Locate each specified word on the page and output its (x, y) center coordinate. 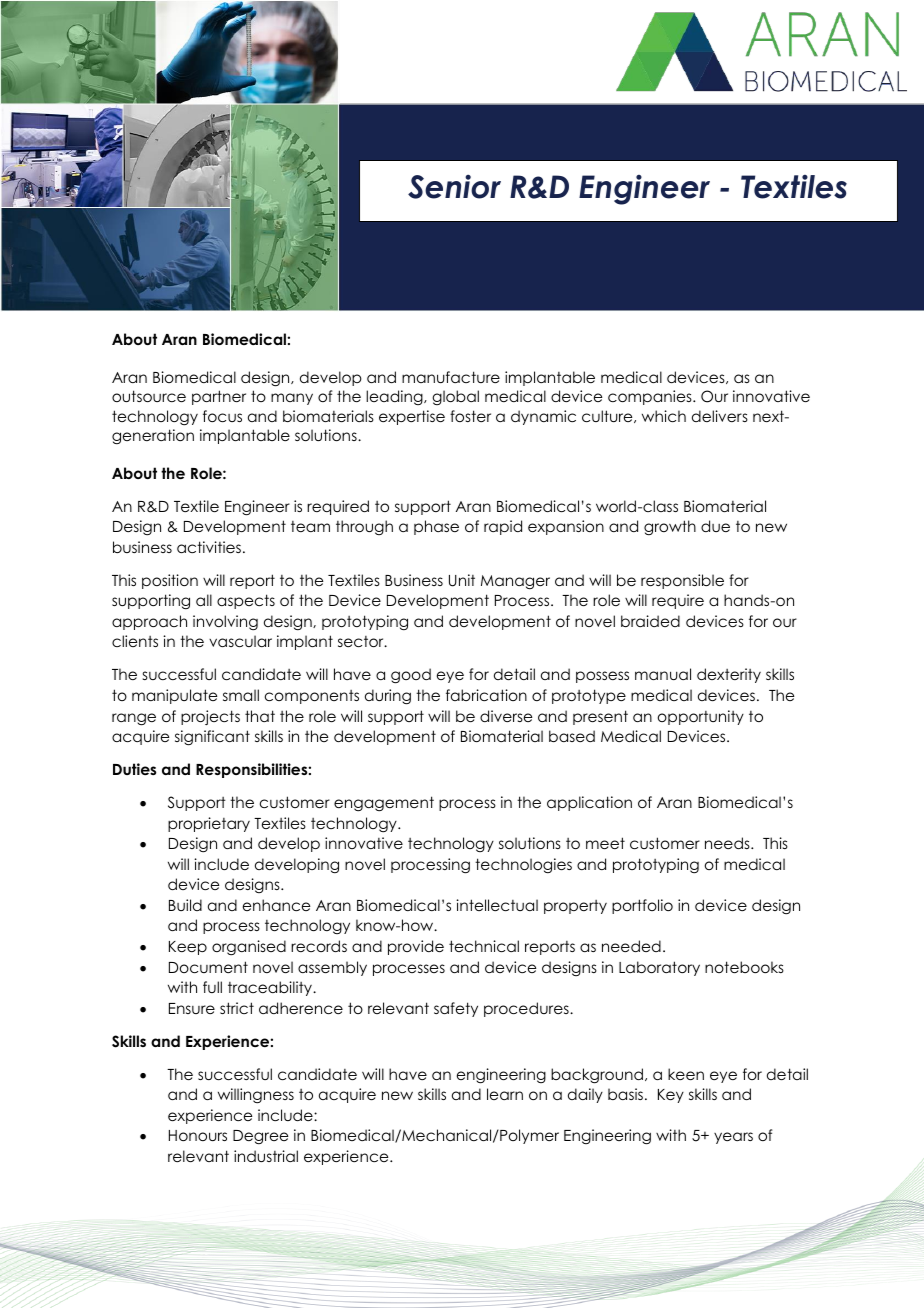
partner (219, 397)
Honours (198, 1135)
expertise (412, 417)
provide (416, 947)
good (411, 676)
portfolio (642, 906)
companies (651, 397)
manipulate (174, 696)
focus (222, 416)
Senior (454, 186)
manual (663, 674)
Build (185, 905)
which (664, 416)
